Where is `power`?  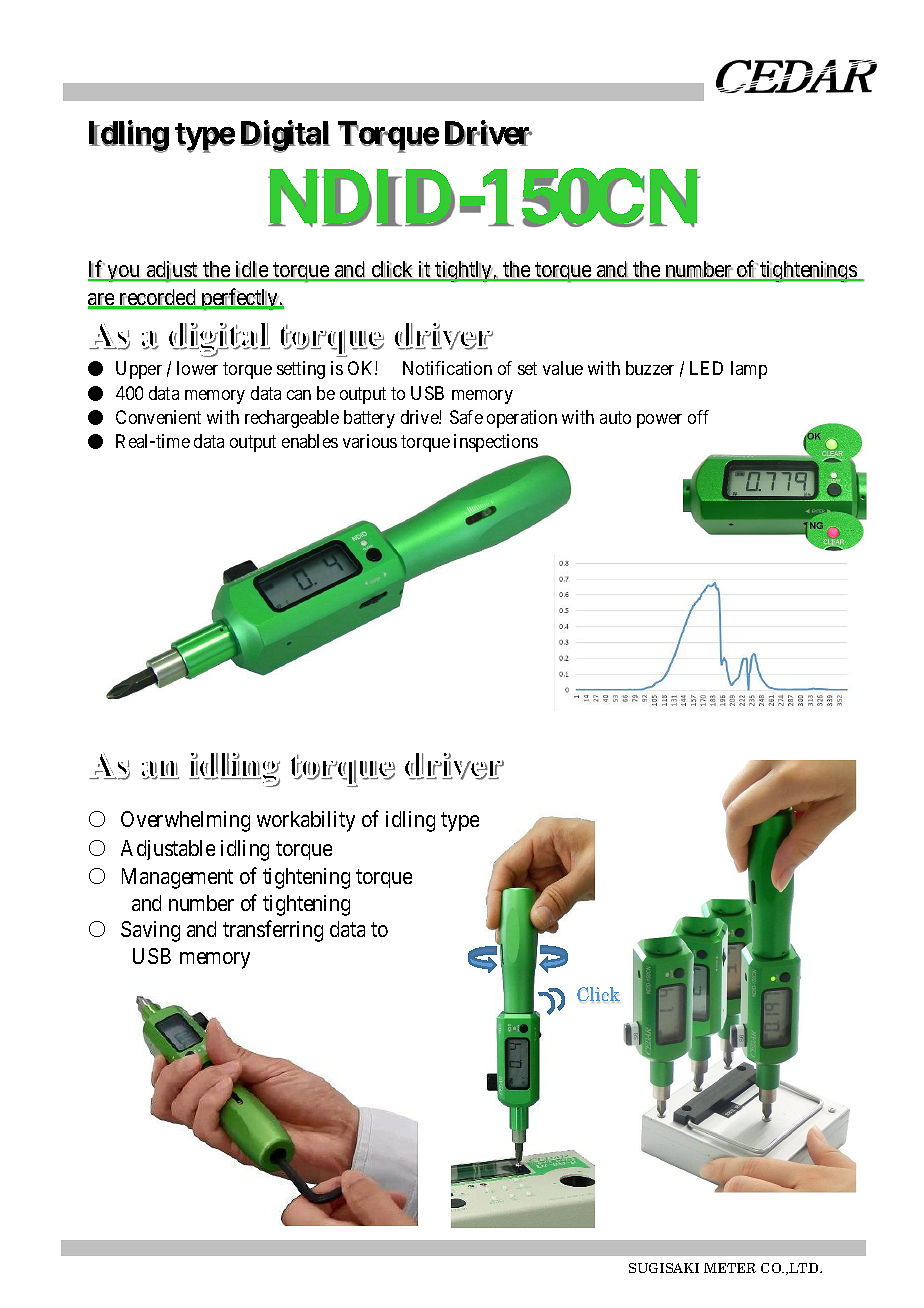 power is located at coordinates (659, 421).
